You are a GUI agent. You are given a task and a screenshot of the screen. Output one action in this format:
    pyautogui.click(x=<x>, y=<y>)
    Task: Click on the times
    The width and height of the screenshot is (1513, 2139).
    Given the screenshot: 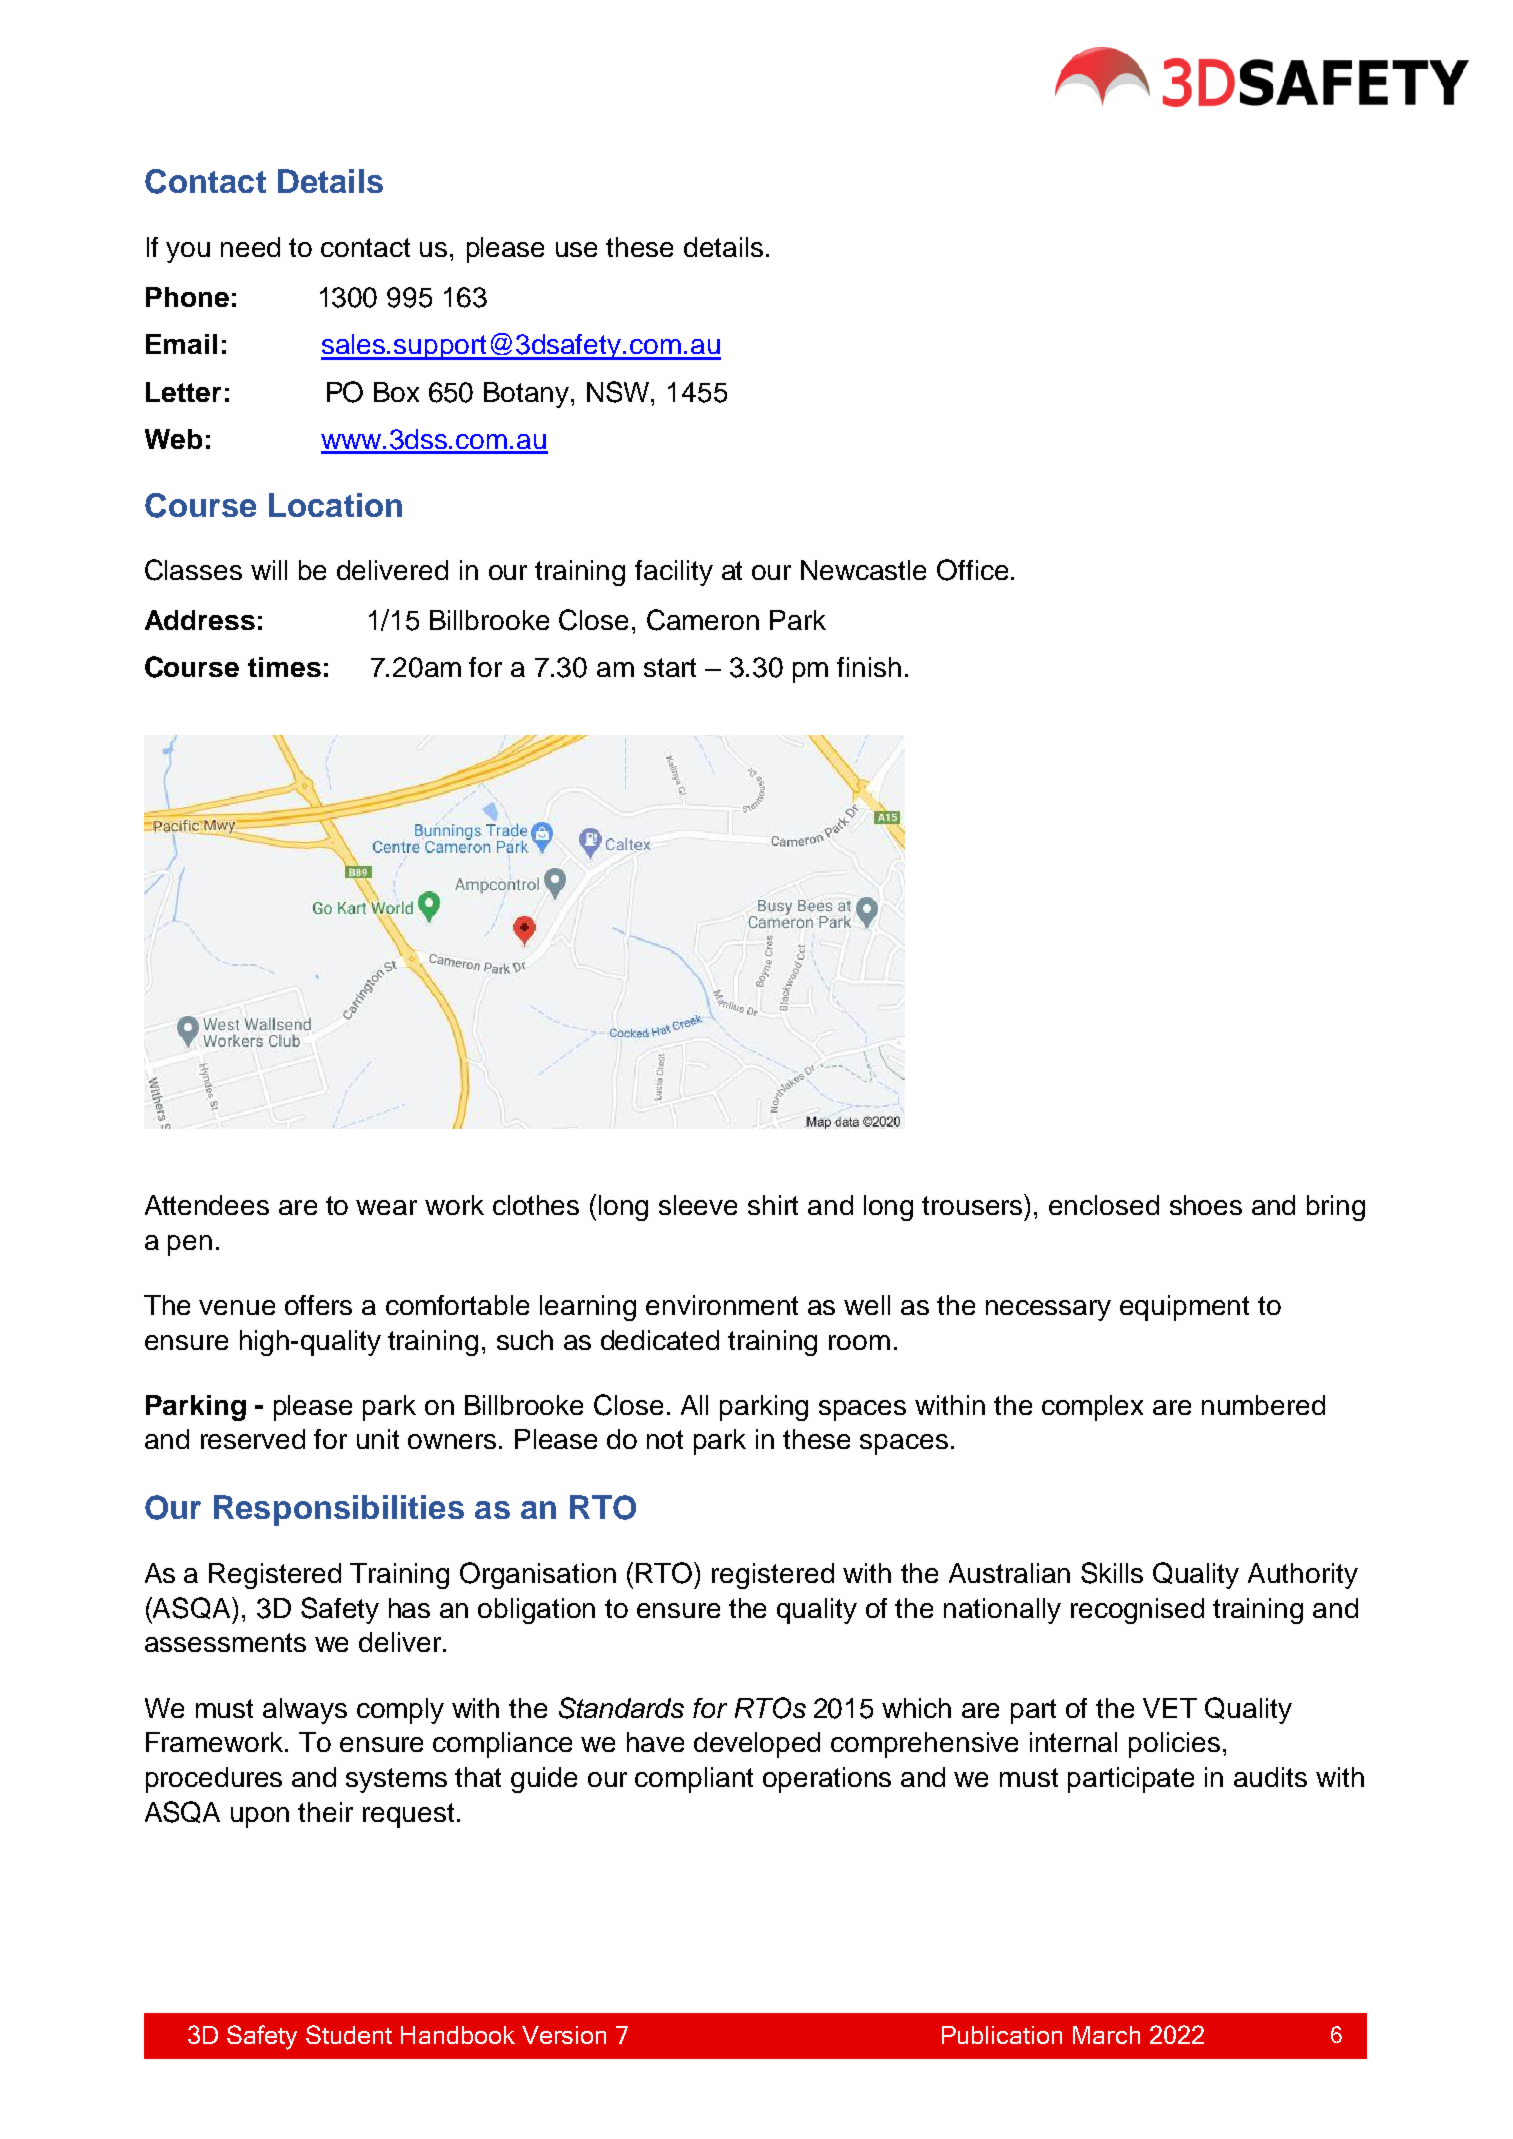 What is the action you would take?
    pyautogui.click(x=284, y=667)
